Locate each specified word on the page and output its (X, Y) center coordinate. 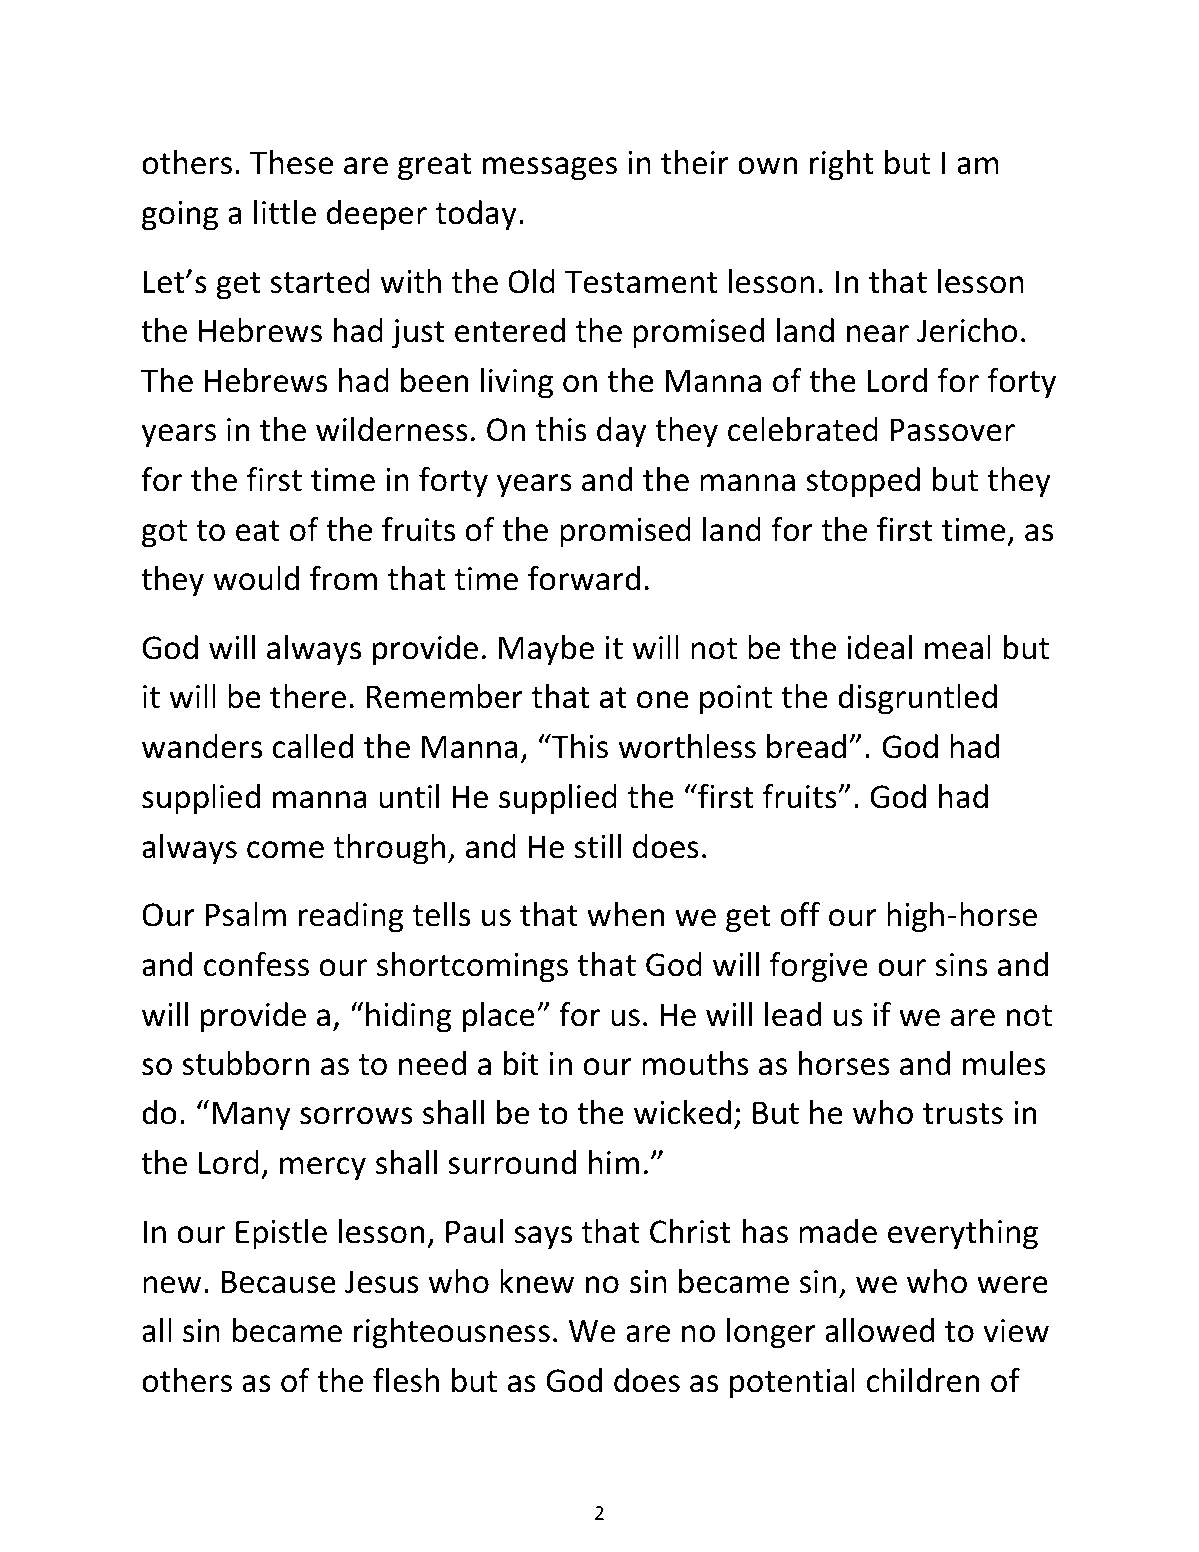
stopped (863, 482)
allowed (879, 1330)
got (164, 534)
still (597, 846)
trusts (963, 1114)
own (768, 166)
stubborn (246, 1063)
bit (521, 1063)
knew (537, 1281)
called (313, 746)
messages (550, 169)
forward (584, 578)
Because (279, 1282)
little (285, 212)
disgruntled (917, 699)
